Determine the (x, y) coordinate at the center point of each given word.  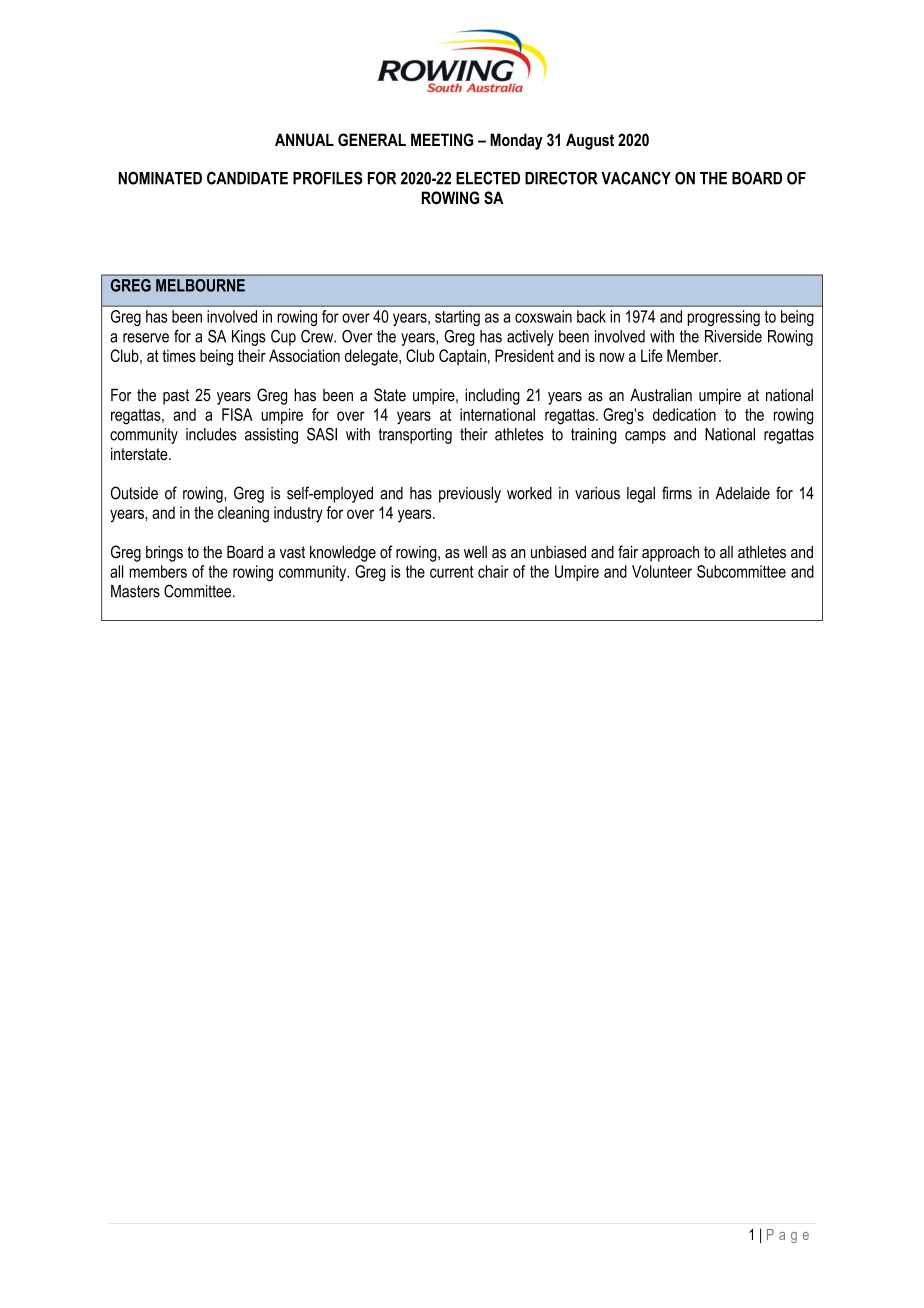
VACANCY (636, 178)
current (451, 572)
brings (164, 553)
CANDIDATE (247, 178)
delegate (372, 357)
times (179, 355)
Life (652, 355)
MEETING (442, 139)
